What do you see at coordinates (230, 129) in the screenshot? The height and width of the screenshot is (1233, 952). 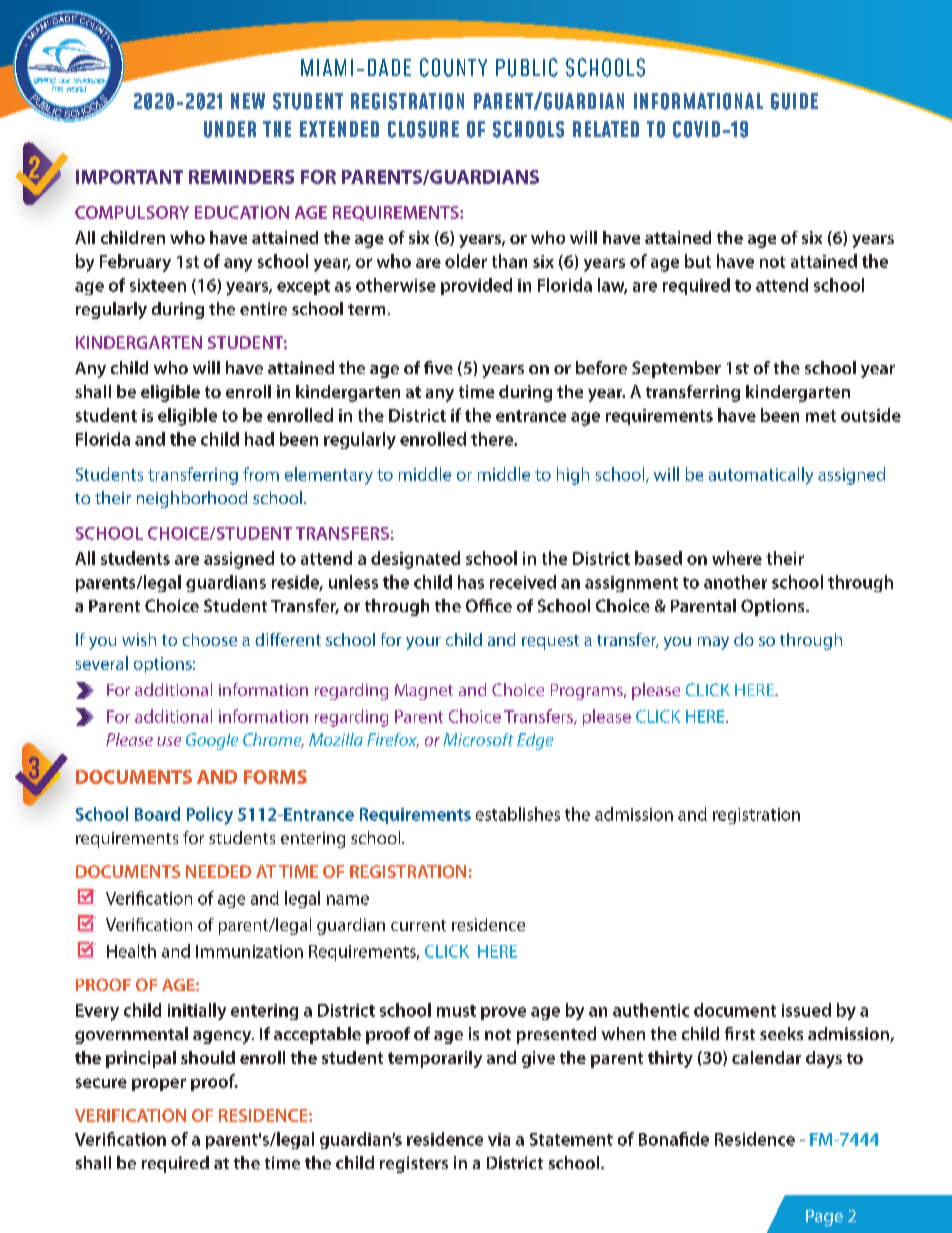 I see `UNDER` at bounding box center [230, 129].
